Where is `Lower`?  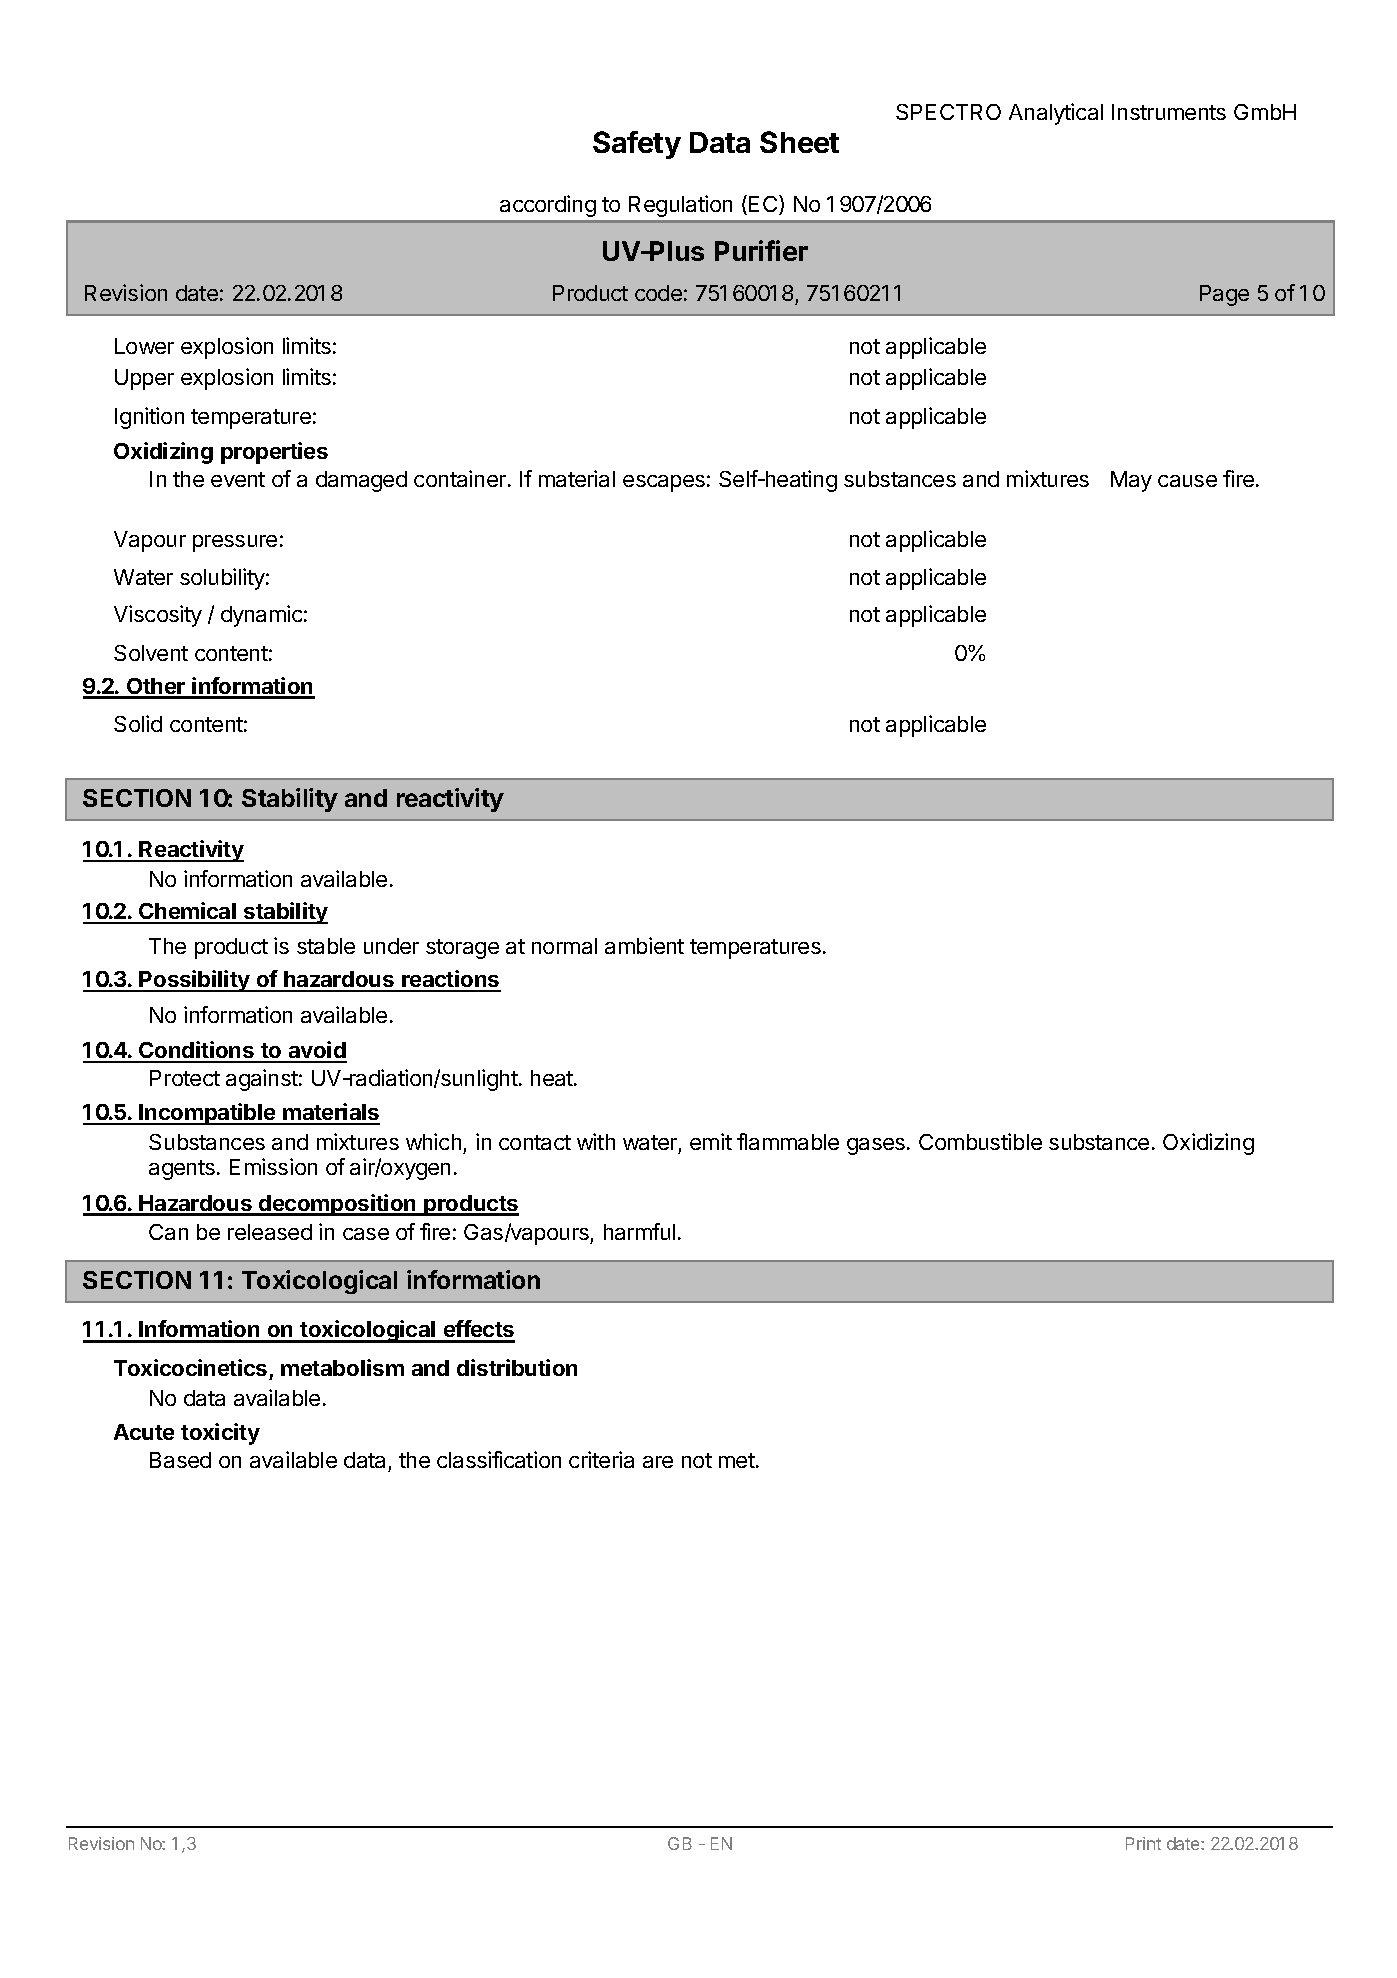 Lower is located at coordinates (144, 346).
